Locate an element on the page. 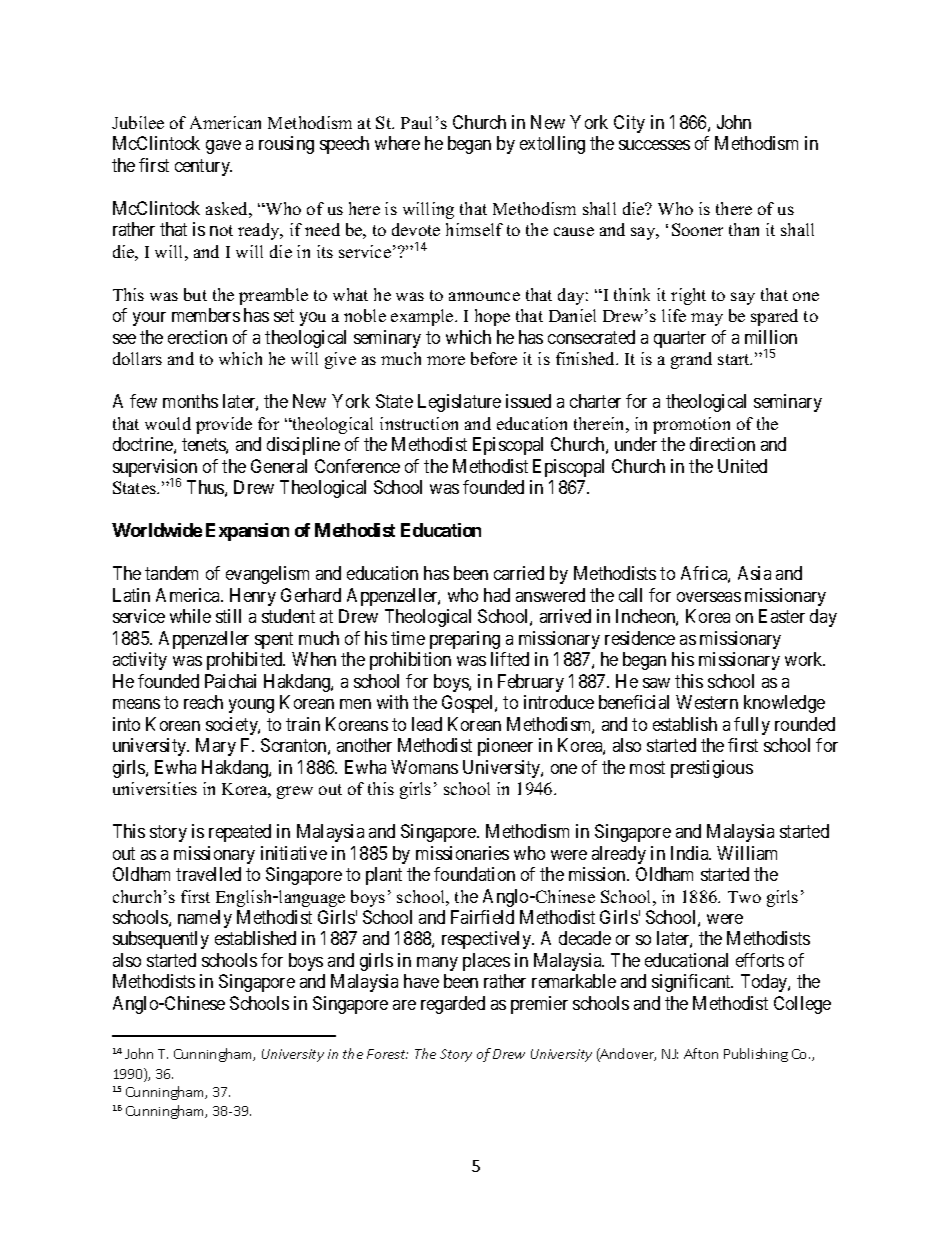 Image resolution: width=952 pixels, height=1233 pixels. extolling is located at coordinates (552, 145).
